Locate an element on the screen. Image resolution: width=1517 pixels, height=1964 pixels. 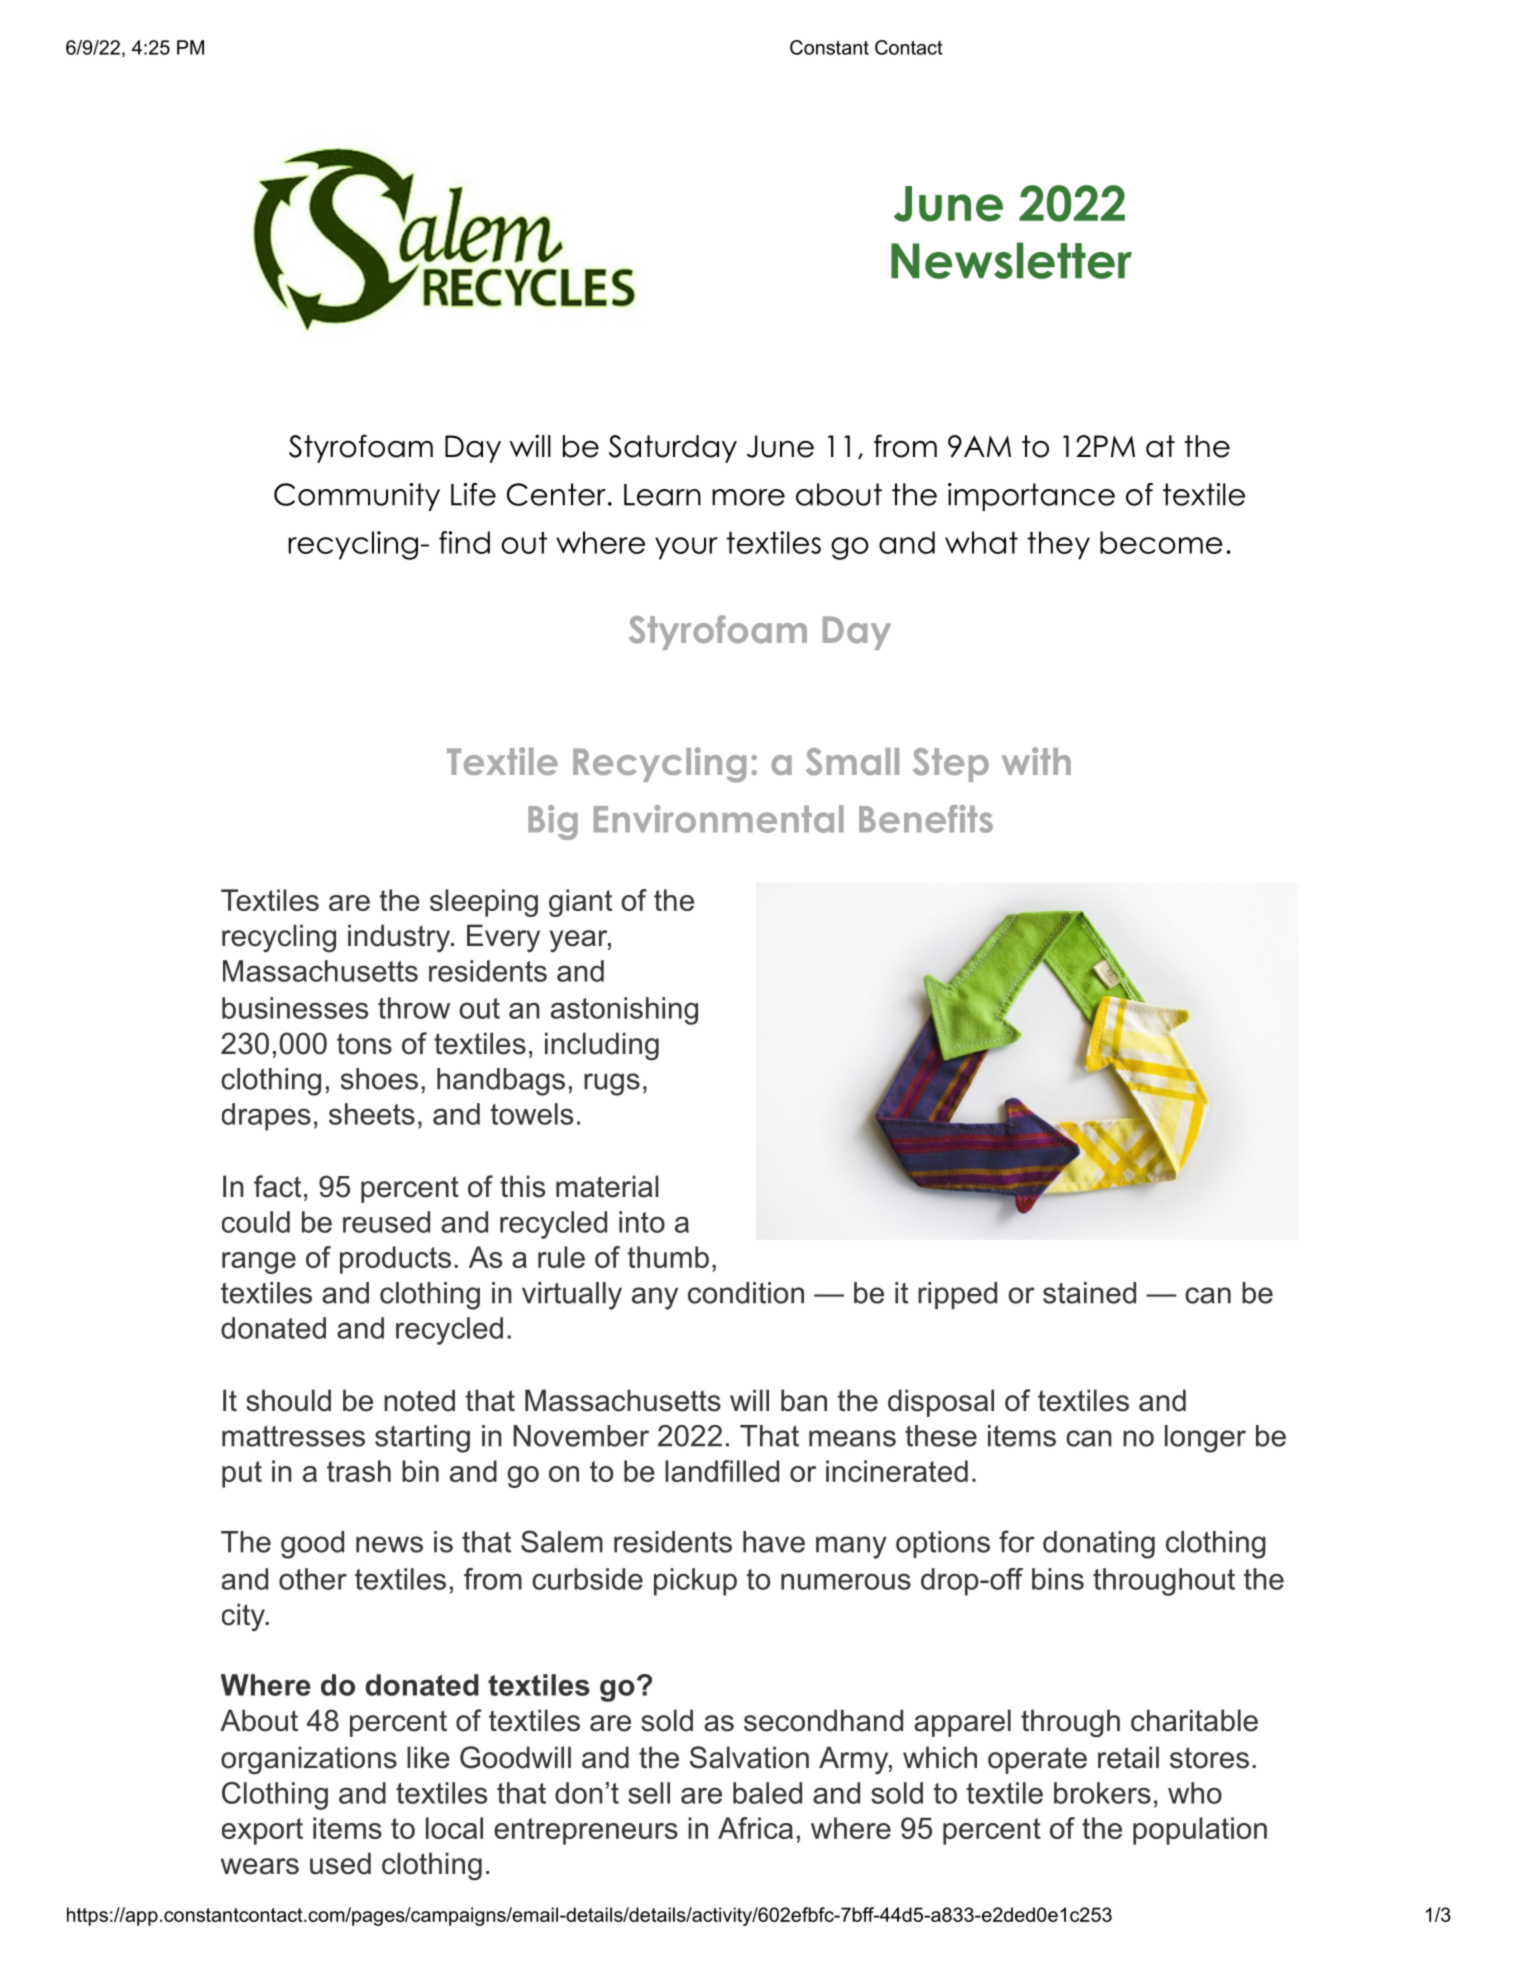
Benefits is located at coordinates (926, 819).
